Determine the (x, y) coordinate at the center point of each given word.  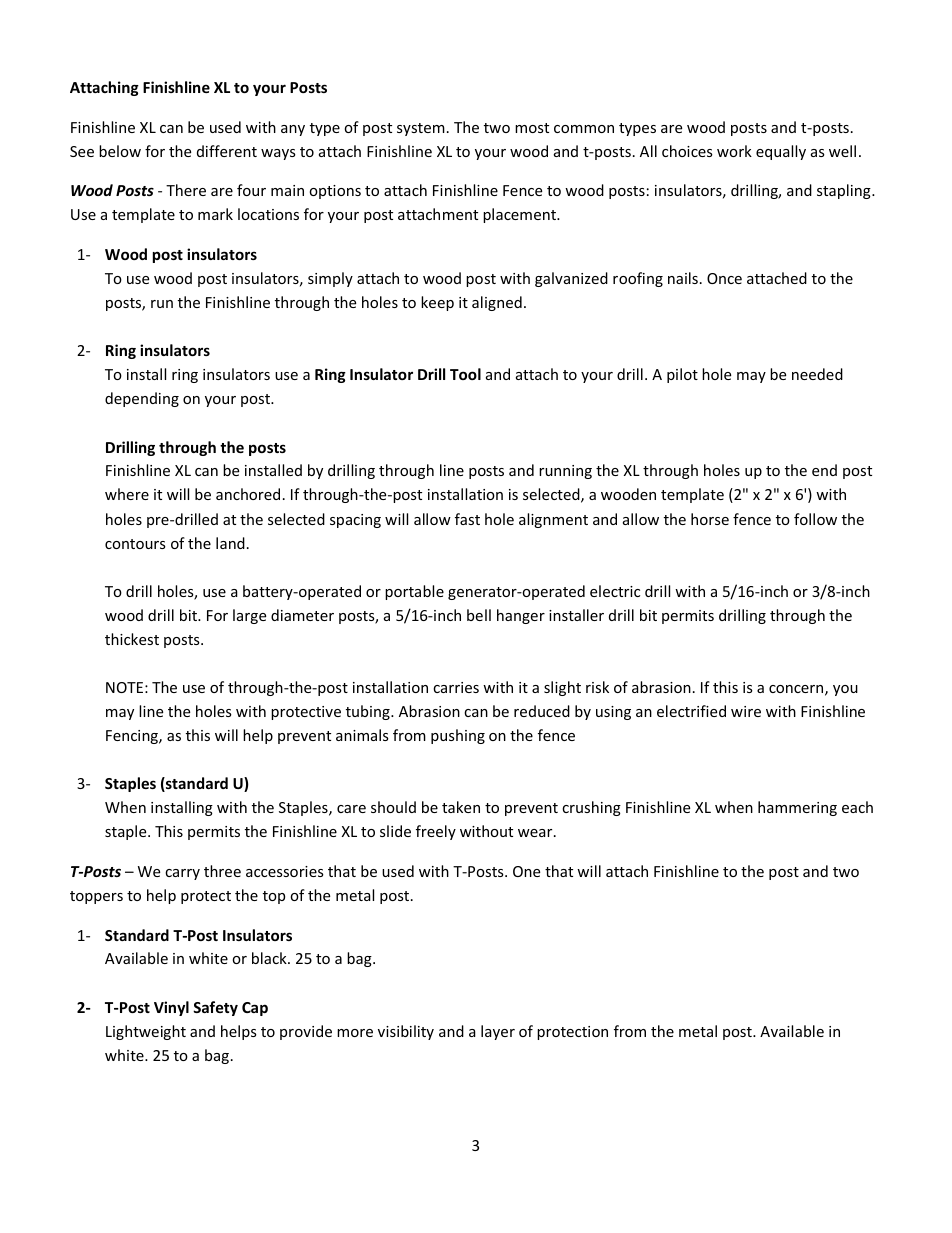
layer (498, 1032)
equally (781, 152)
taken (461, 807)
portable (414, 592)
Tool (465, 374)
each (857, 807)
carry (182, 874)
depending (142, 399)
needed (817, 374)
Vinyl (171, 1008)
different (227, 151)
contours (135, 544)
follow (815, 519)
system (421, 129)
